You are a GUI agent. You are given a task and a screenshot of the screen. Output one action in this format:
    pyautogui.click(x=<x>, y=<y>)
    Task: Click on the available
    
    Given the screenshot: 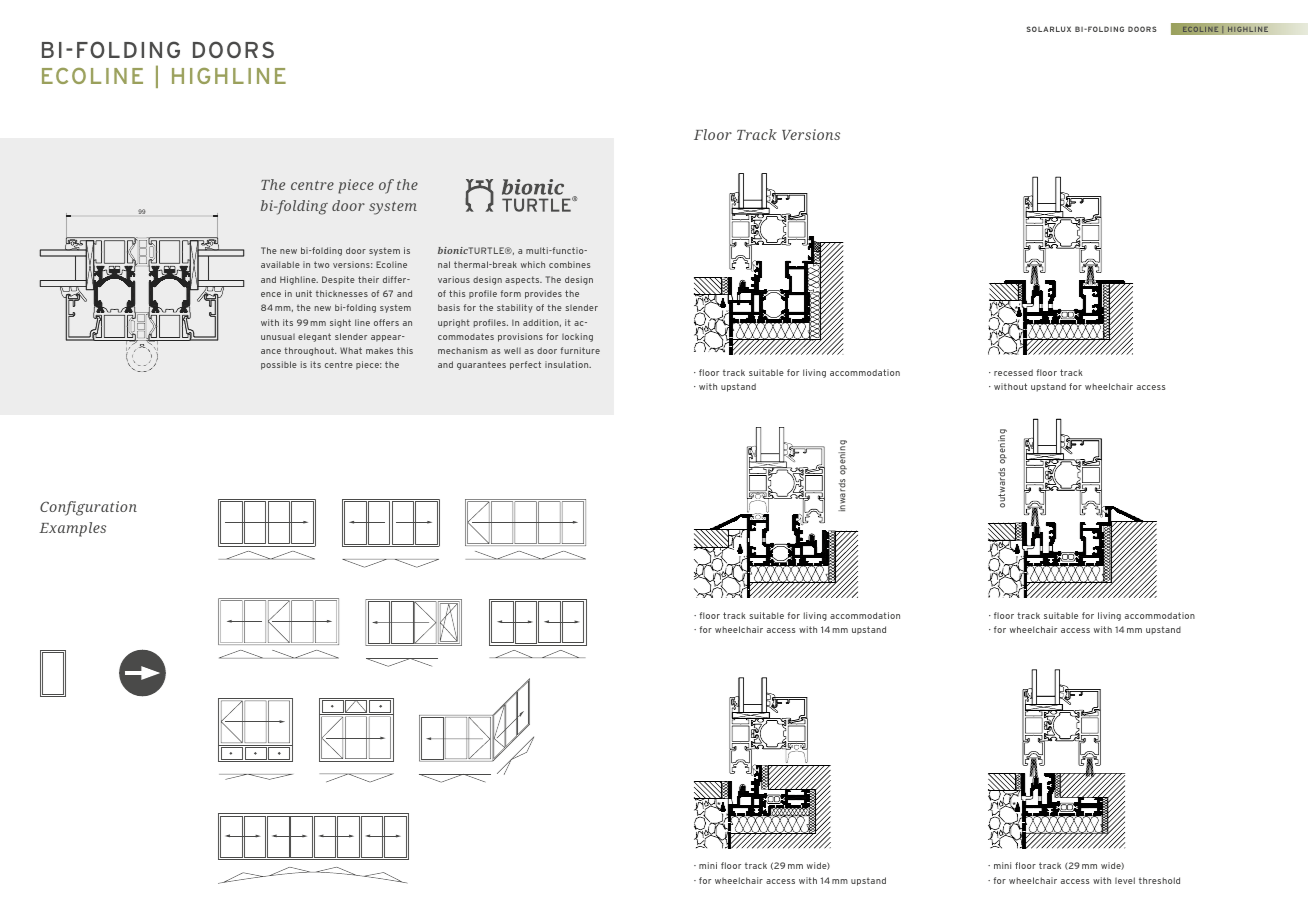 What is the action you would take?
    pyautogui.click(x=280, y=264)
